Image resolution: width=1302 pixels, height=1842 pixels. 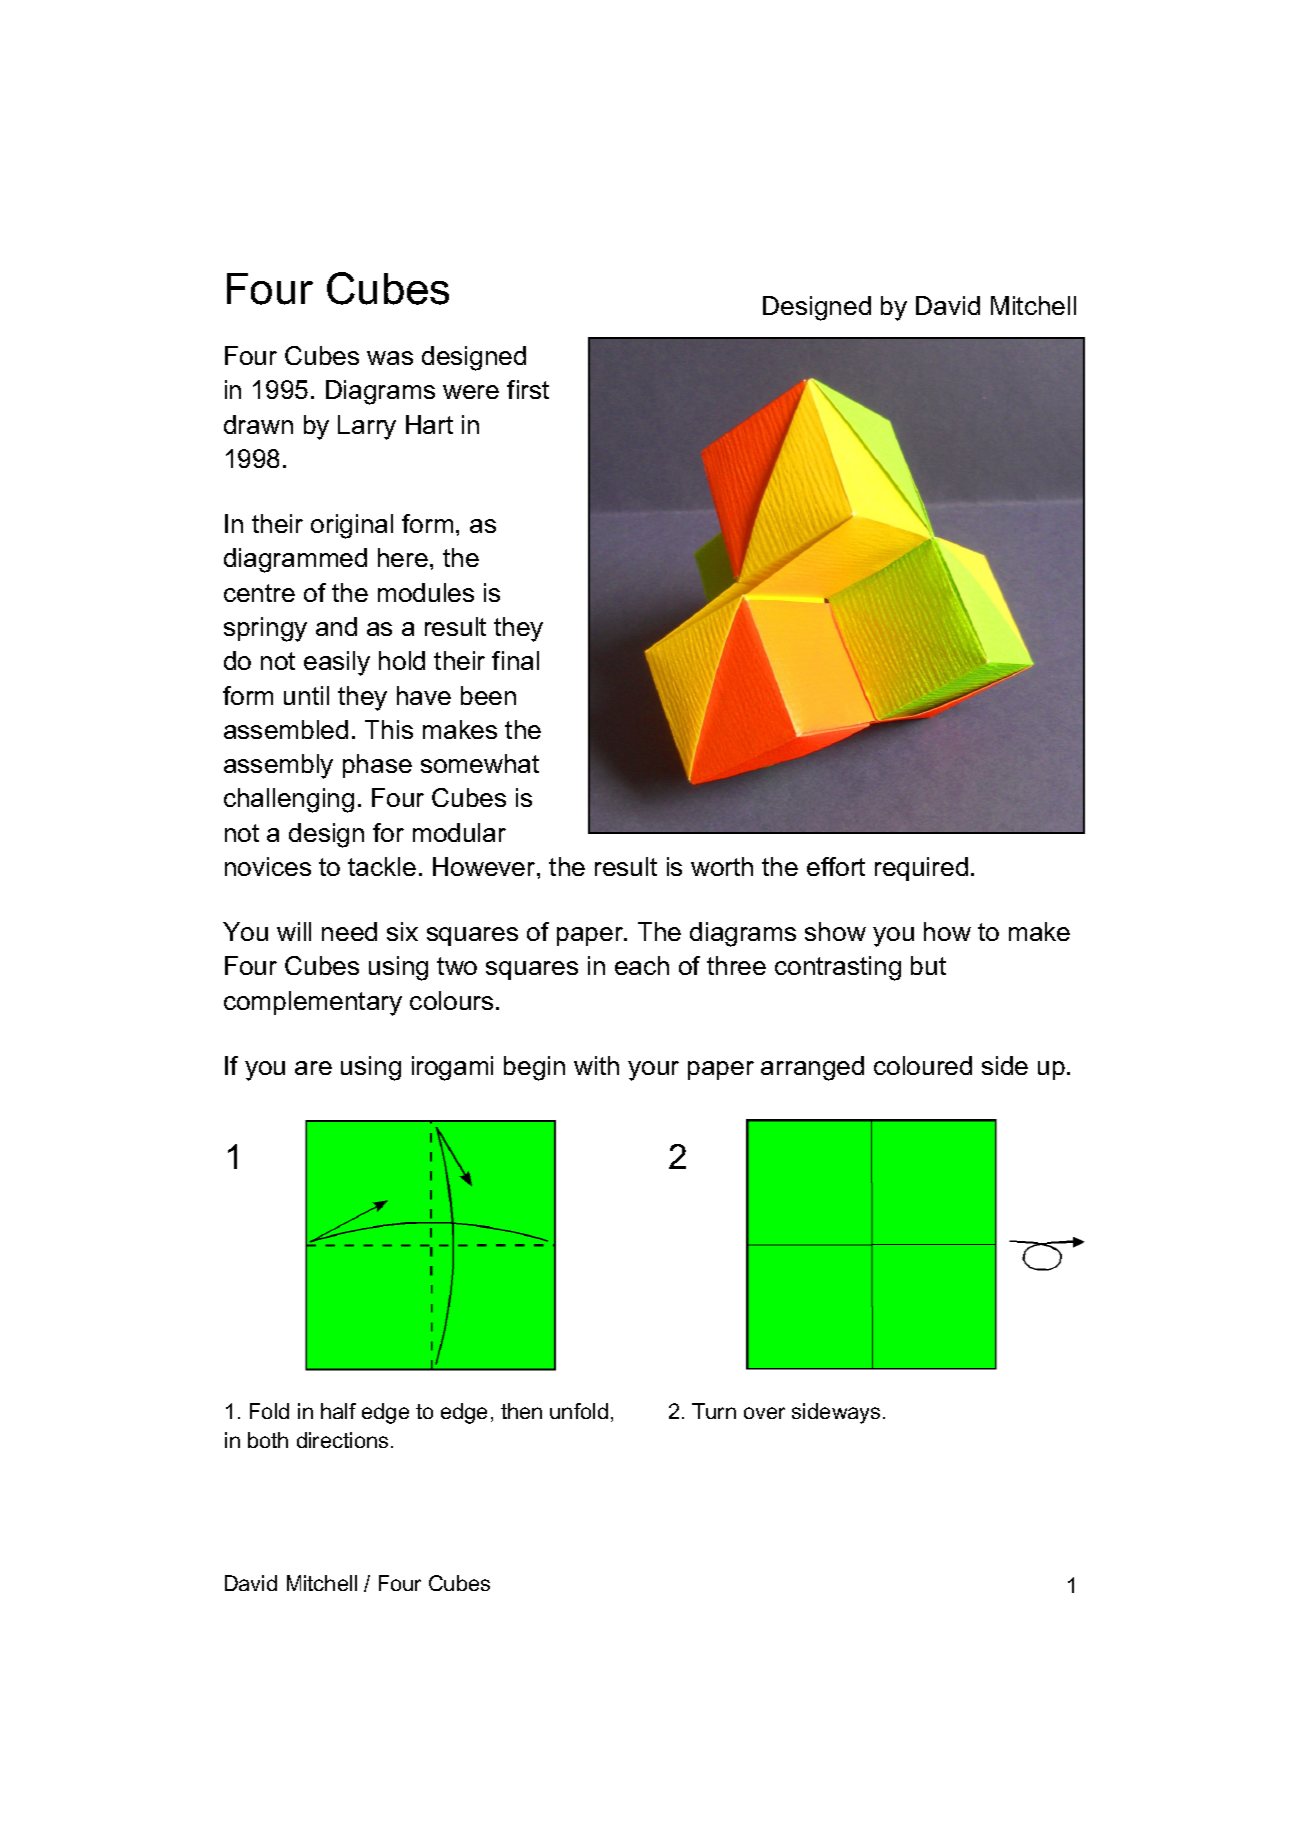 I want to click on first, so click(x=528, y=389).
